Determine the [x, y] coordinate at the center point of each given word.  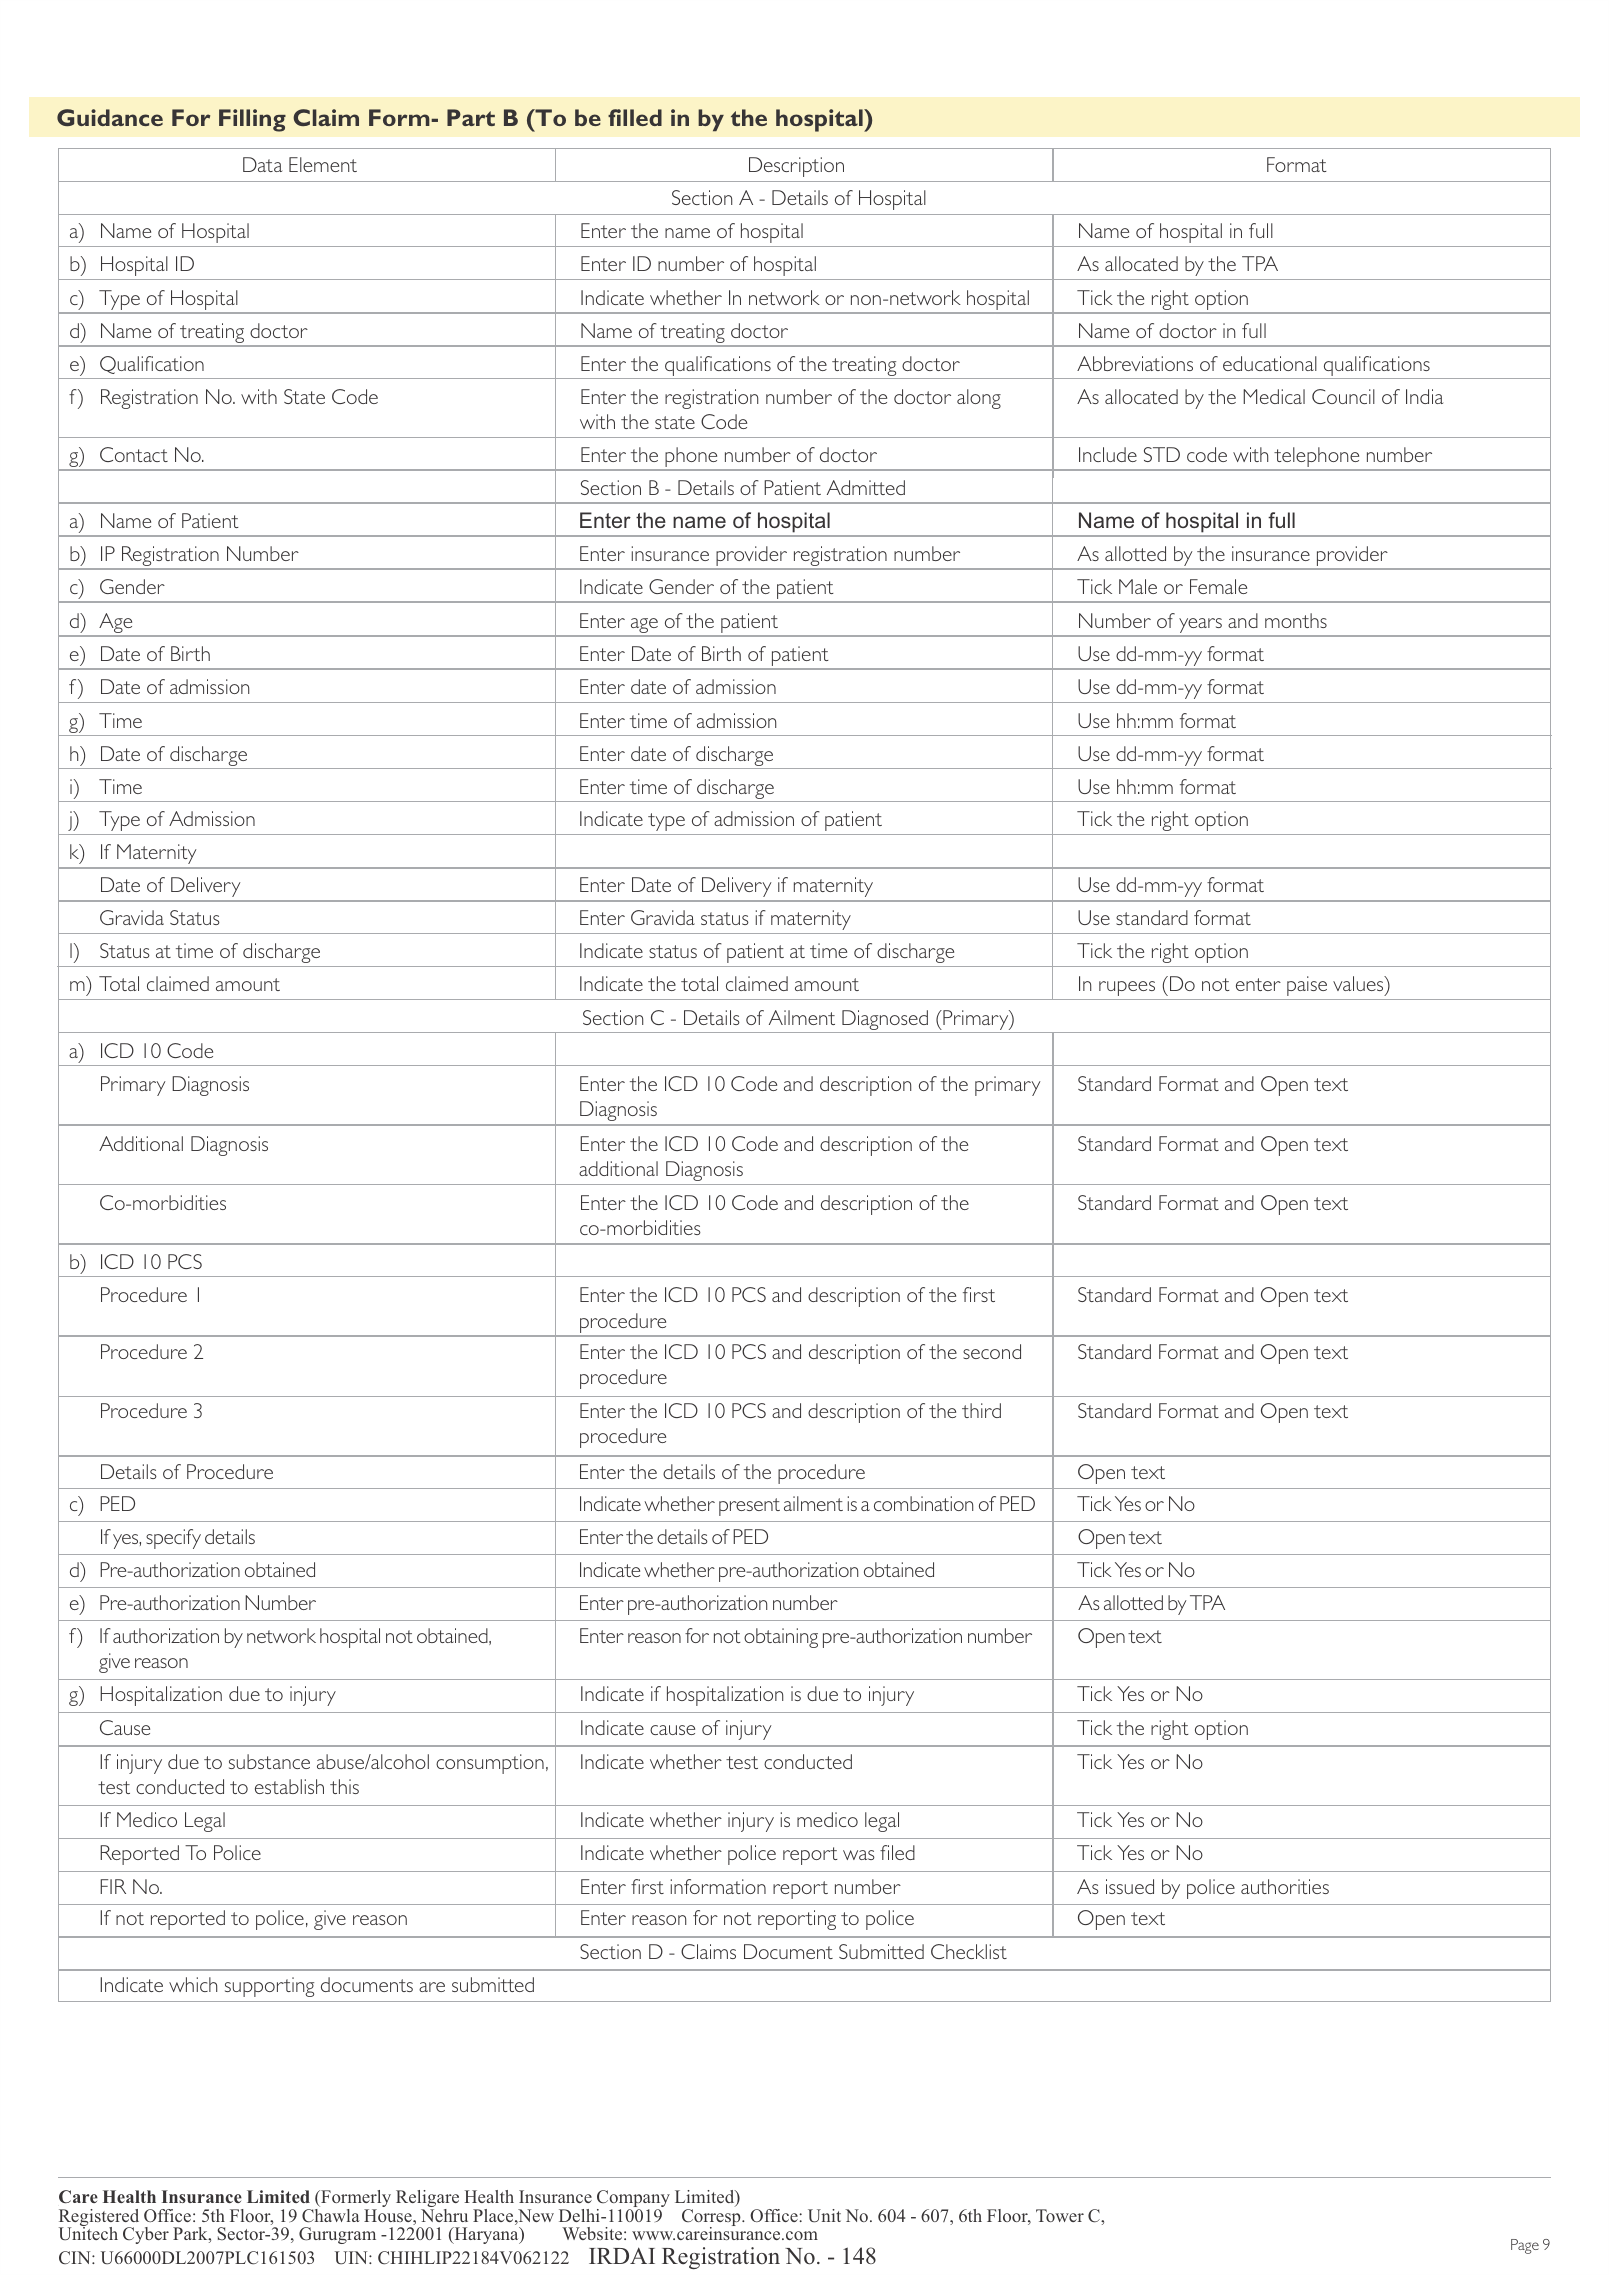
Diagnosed [885, 1020]
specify [173, 1539]
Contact [134, 454]
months [1296, 620]
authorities [1285, 1886]
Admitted [866, 487]
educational [1270, 363]
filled [635, 117]
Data [262, 164]
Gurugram [337, 2235]
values [1359, 983]
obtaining [781, 1638]
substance [269, 1761]
